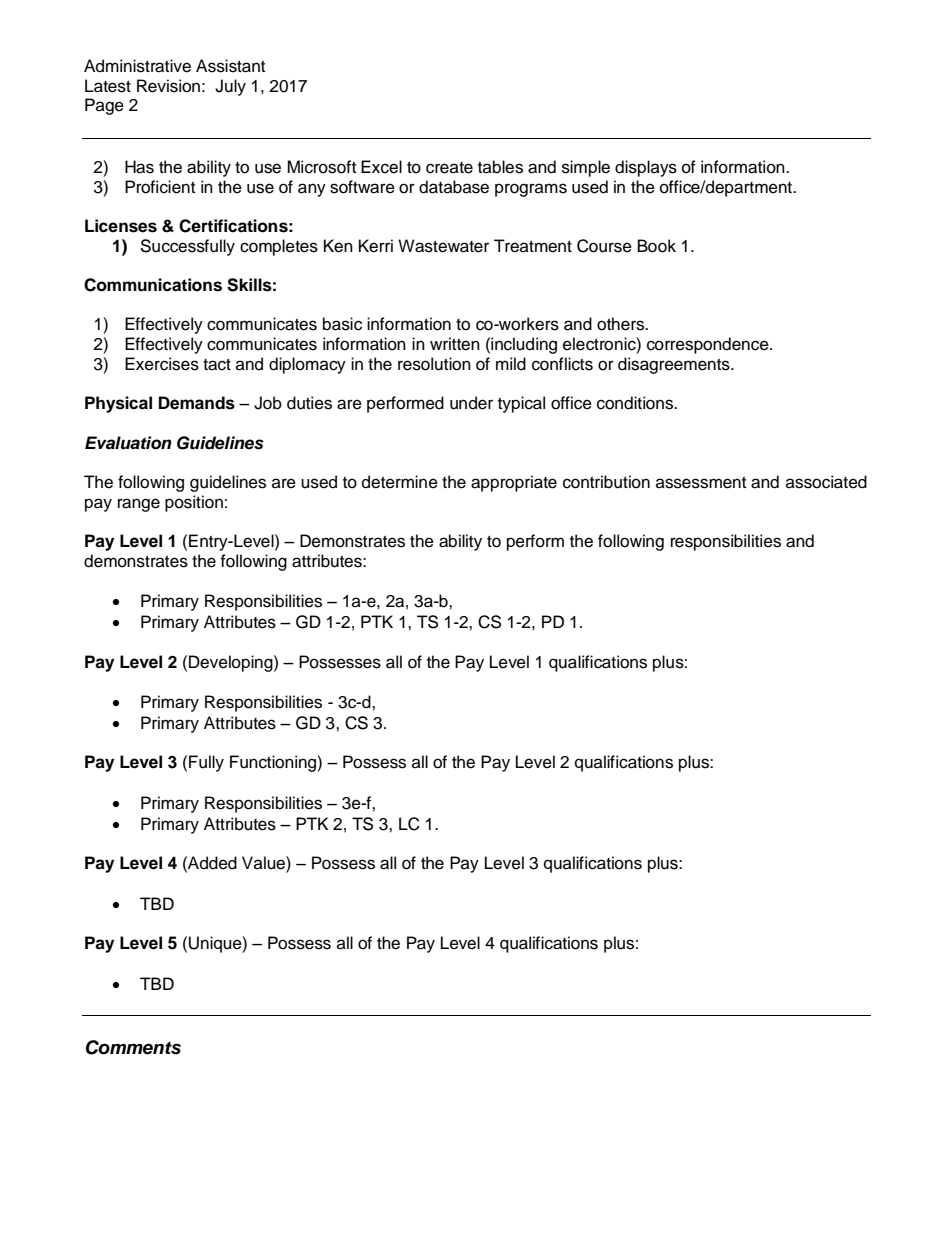 This screenshot has width=952, height=1233. What do you see at coordinates (133, 1047) in the screenshot?
I see `Comments` at bounding box center [133, 1047].
